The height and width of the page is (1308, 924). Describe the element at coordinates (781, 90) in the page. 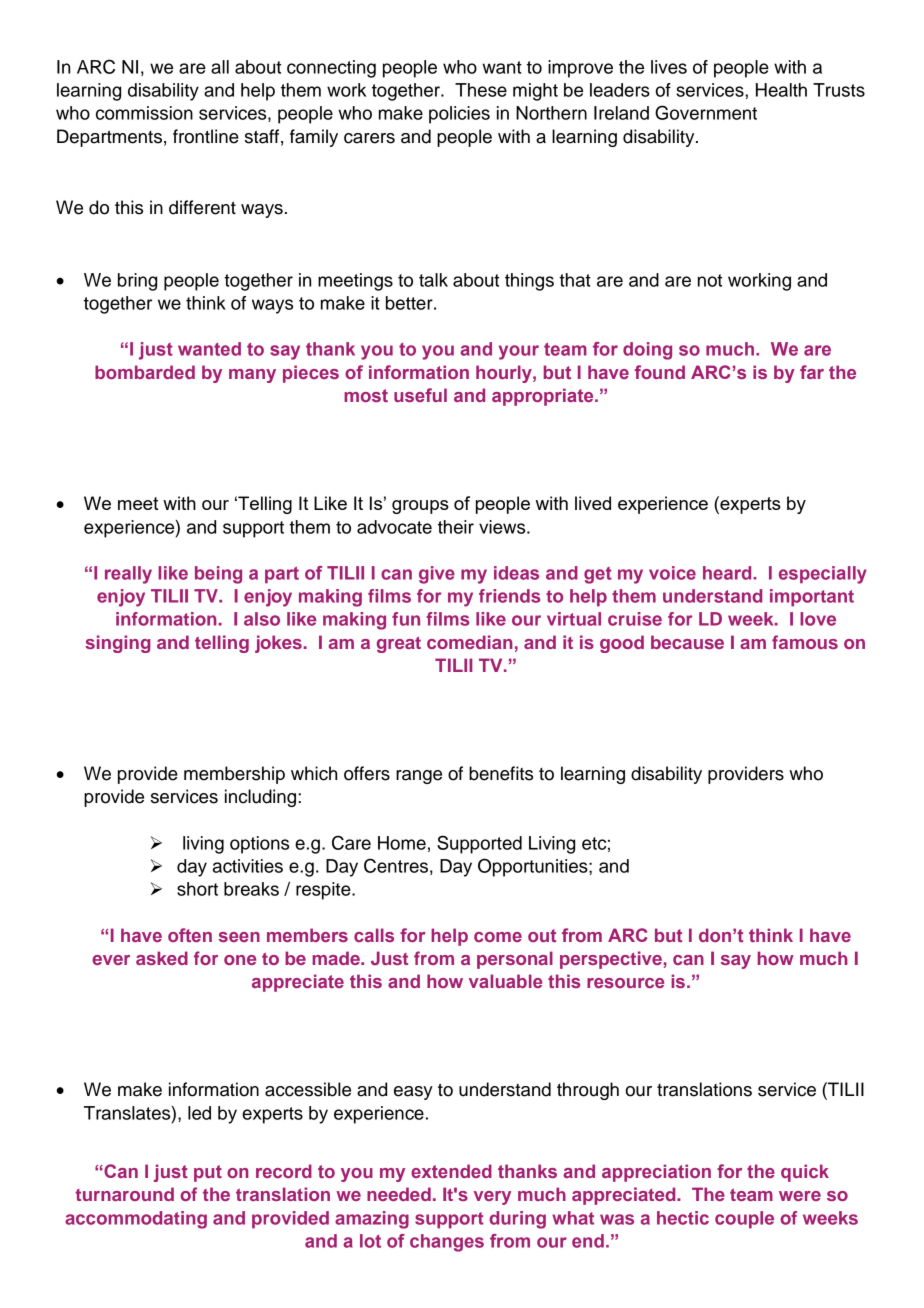

I see `Health` at that location.
